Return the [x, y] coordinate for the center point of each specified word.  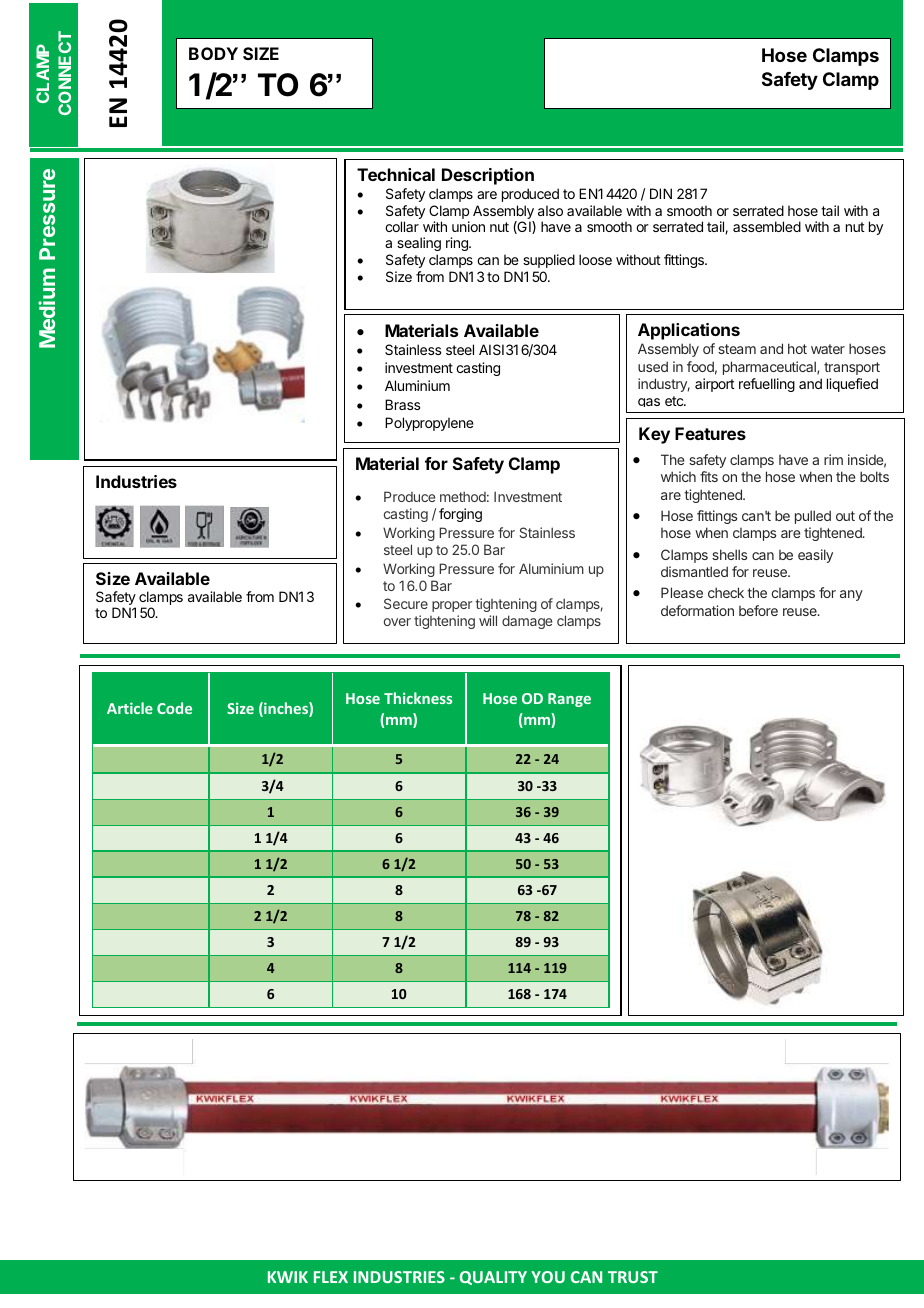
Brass [403, 404]
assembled [767, 226]
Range [569, 700]
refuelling [767, 385]
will [488, 620]
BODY [213, 53]
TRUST [633, 1277]
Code [174, 708]
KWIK [288, 1277]
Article [130, 708]
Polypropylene [429, 424]
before [758, 610]
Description [488, 176]
